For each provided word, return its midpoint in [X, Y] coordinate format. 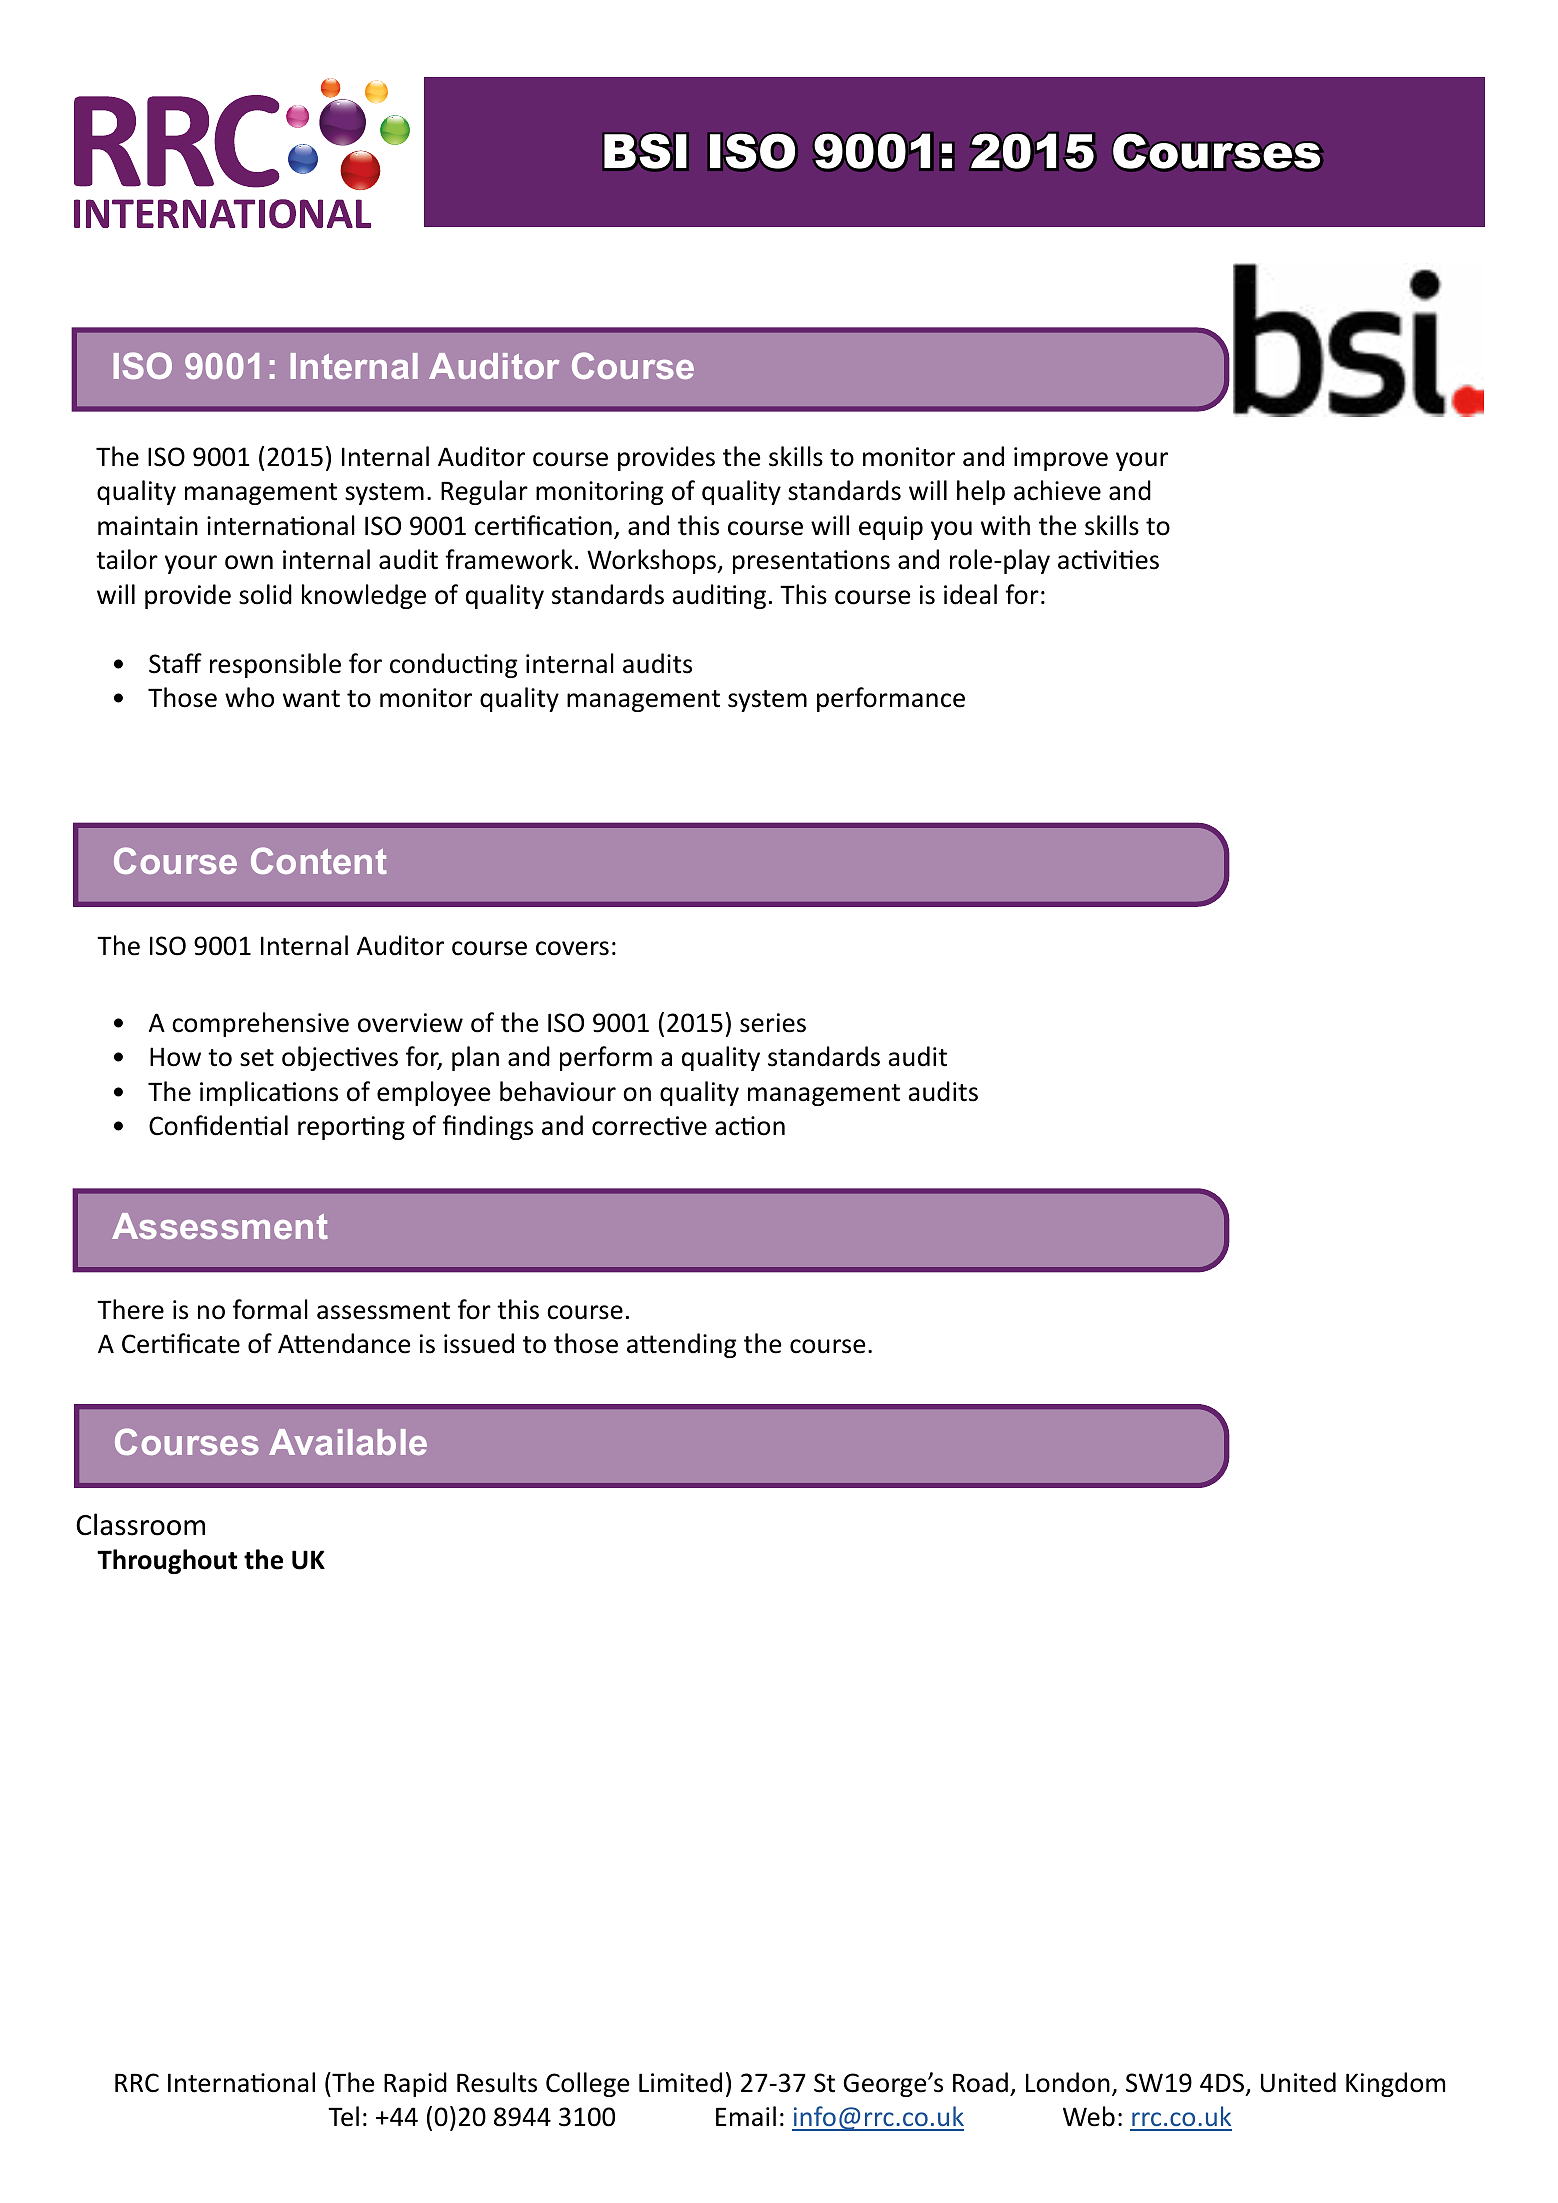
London [1068, 2082]
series [773, 1023]
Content [319, 860]
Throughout [167, 1561]
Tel [343, 2116]
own [249, 562]
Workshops [652, 561]
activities [1108, 560]
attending [681, 1345]
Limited [680, 2082]
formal [270, 1309]
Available [348, 1442]
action [750, 1126]
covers [572, 948]
